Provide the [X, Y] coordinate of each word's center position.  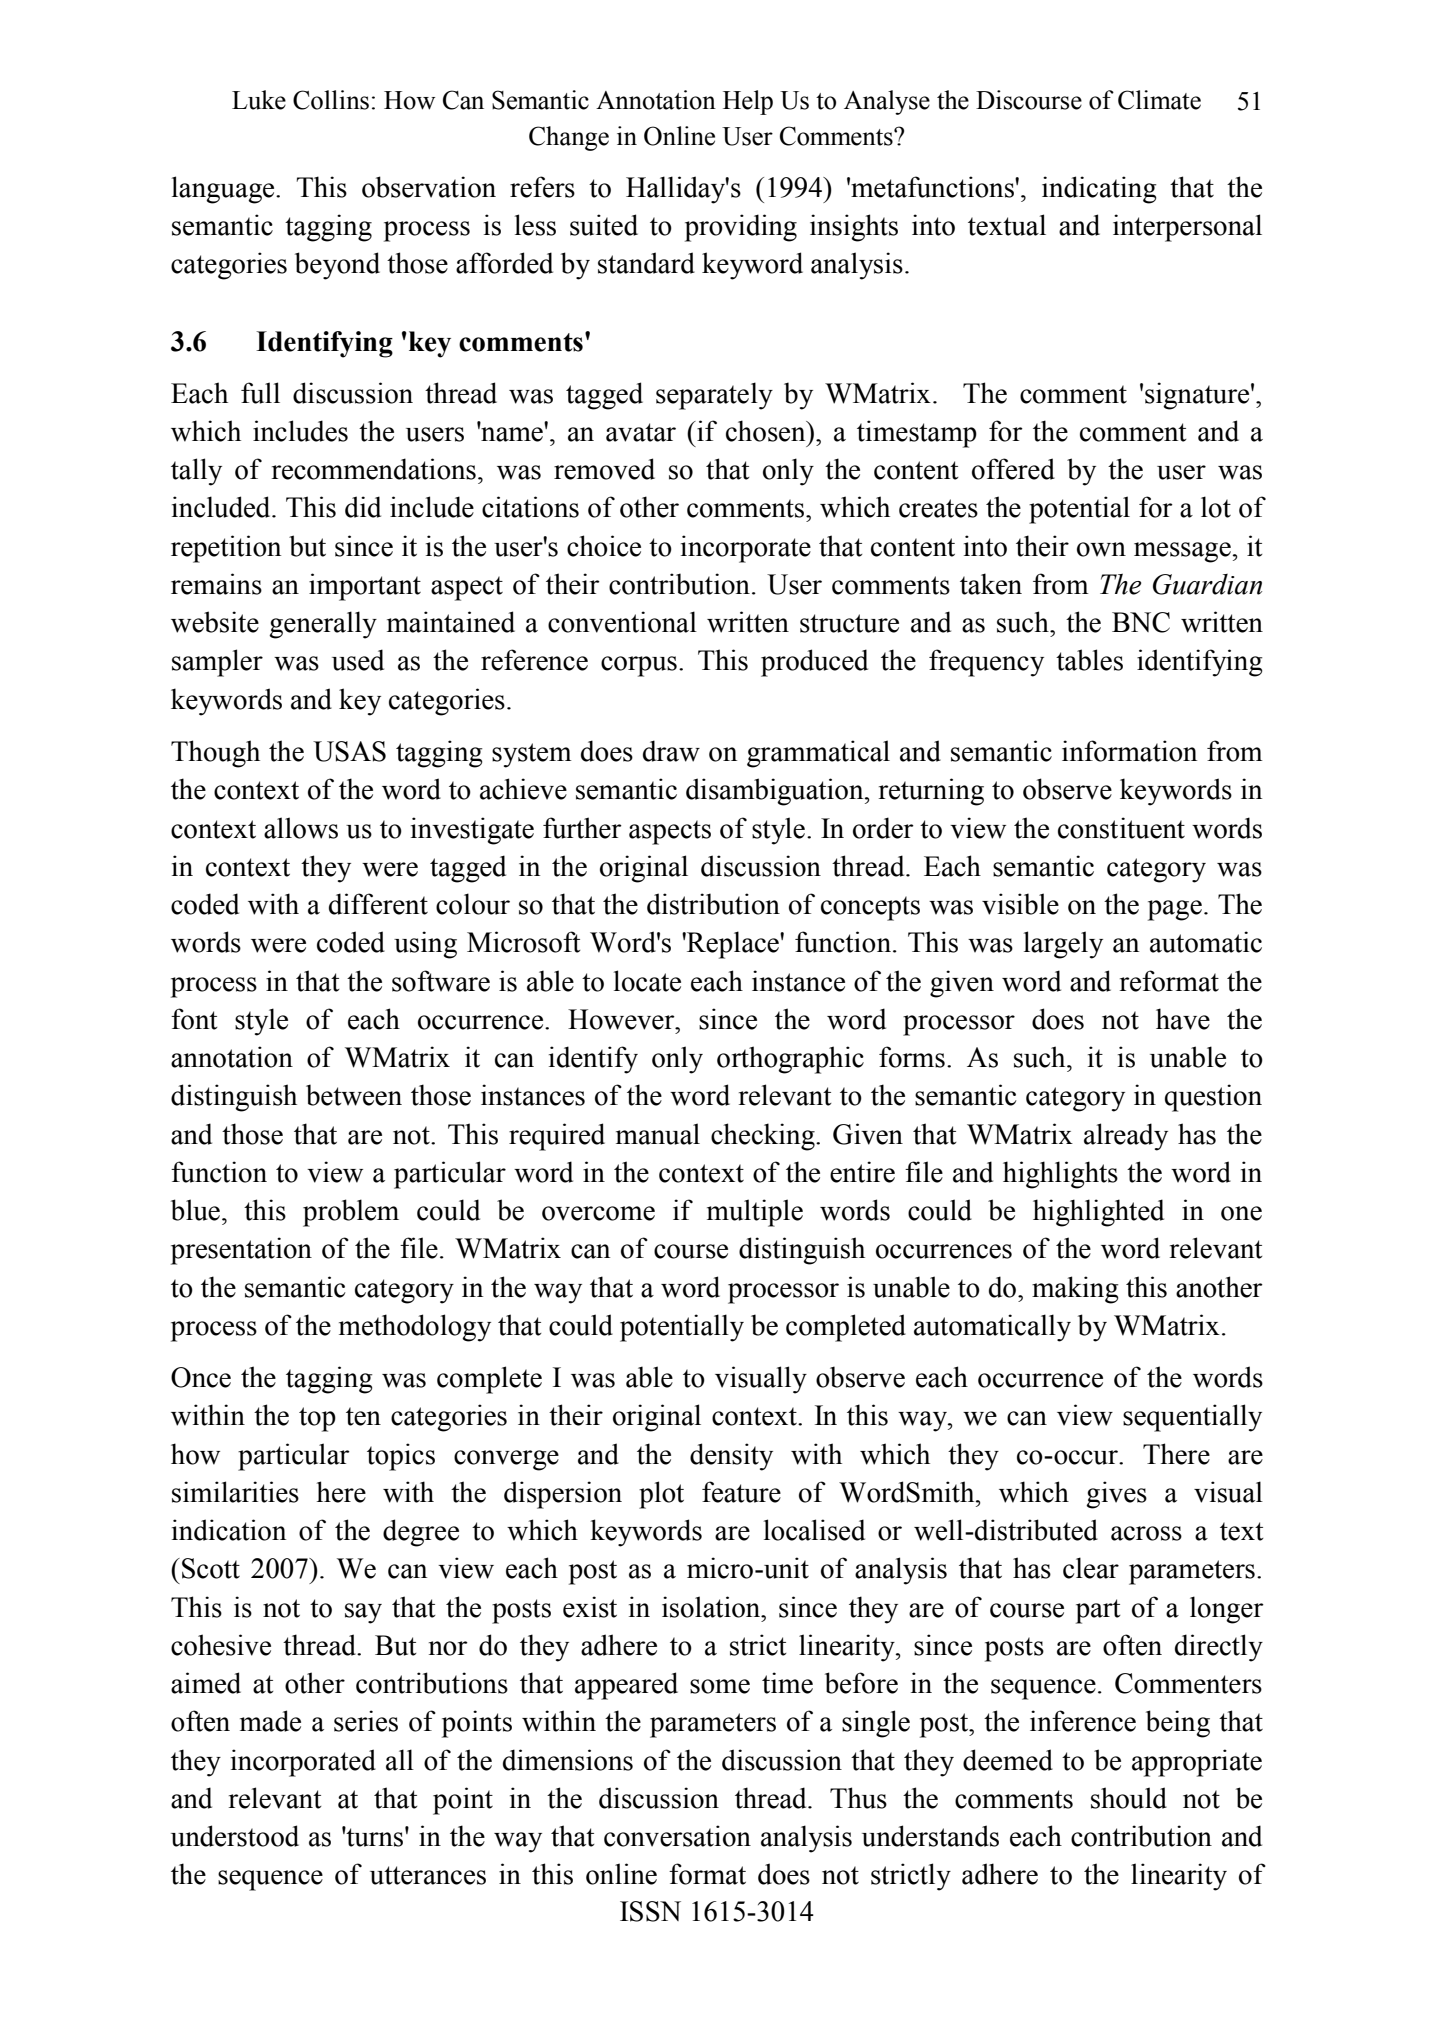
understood [235, 1836]
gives [1116, 1495]
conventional [622, 622]
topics [401, 1457]
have [1183, 1019]
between [354, 1095]
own [1101, 549]
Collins [331, 100]
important [365, 587]
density [731, 1457]
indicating [1099, 190]
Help [748, 102]
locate [647, 981]
